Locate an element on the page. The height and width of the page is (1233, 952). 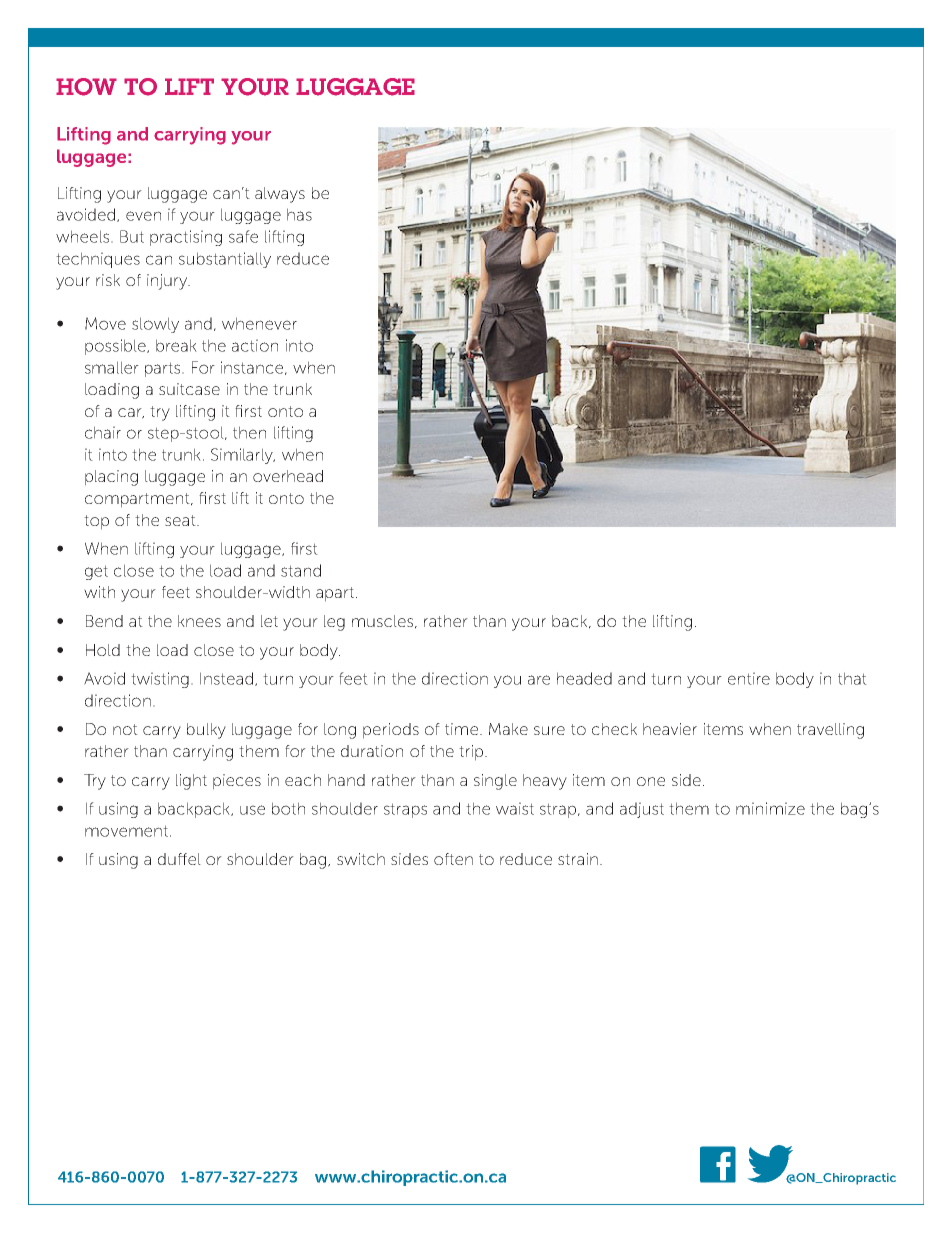
always is located at coordinates (280, 195).
